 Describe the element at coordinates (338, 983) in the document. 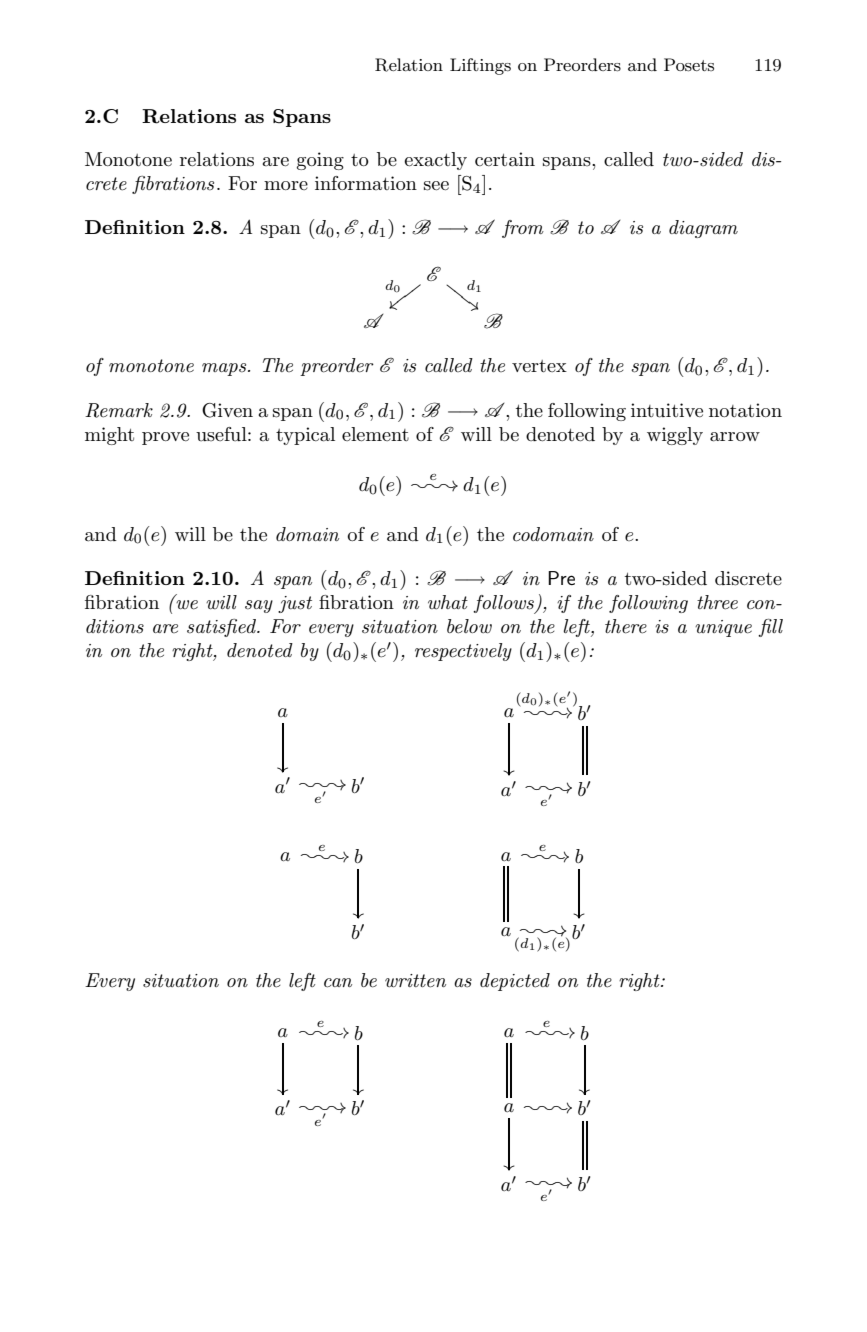

I see `can` at that location.
